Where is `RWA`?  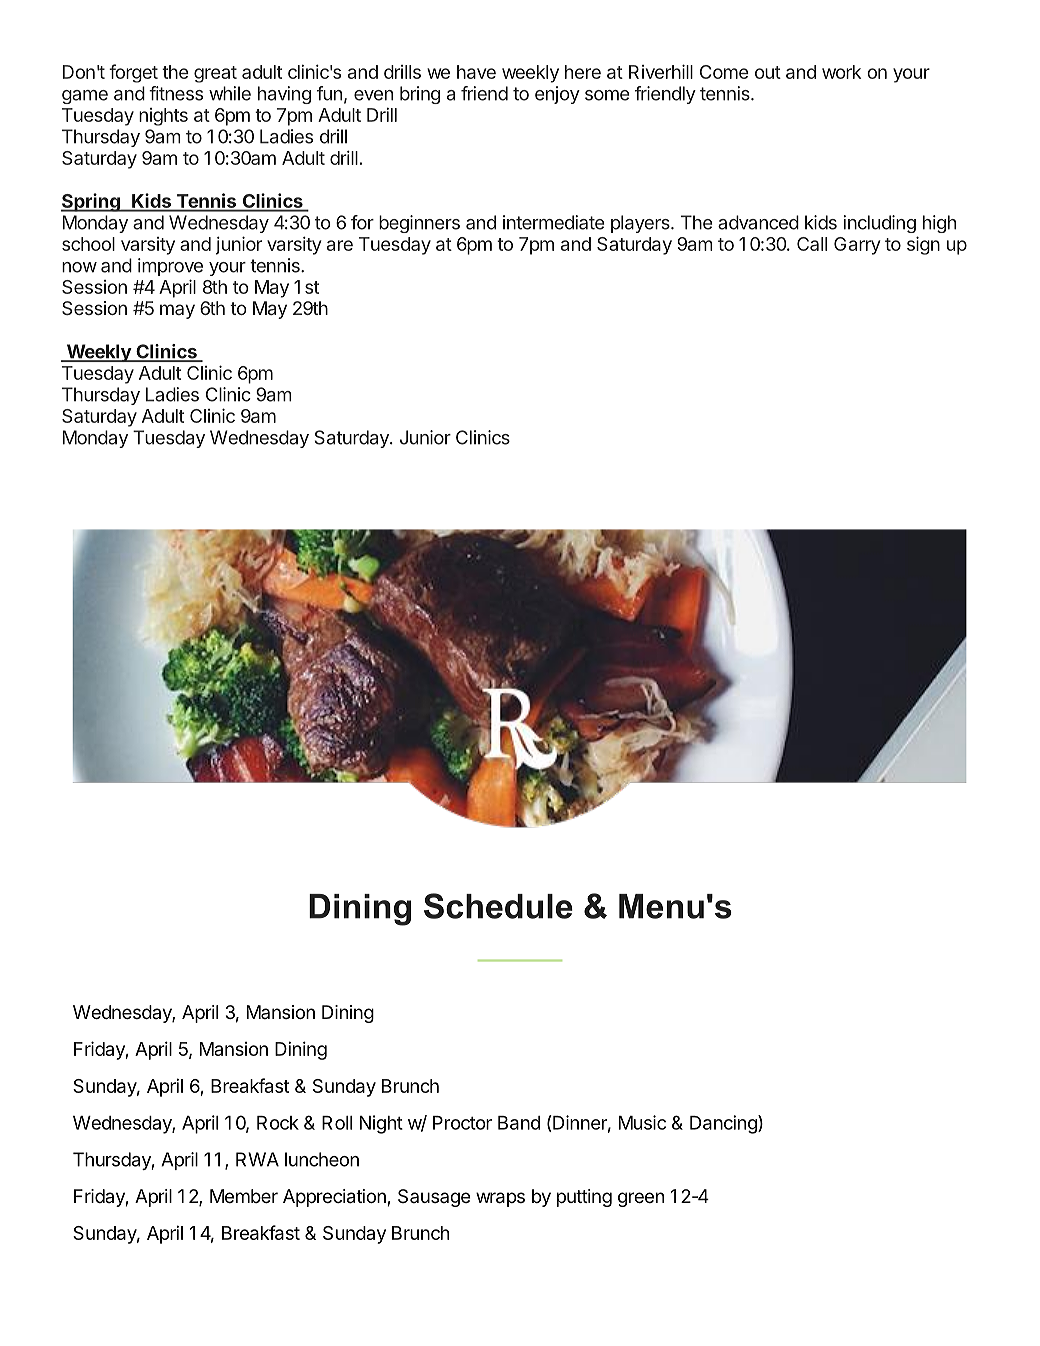 RWA is located at coordinates (257, 1159).
